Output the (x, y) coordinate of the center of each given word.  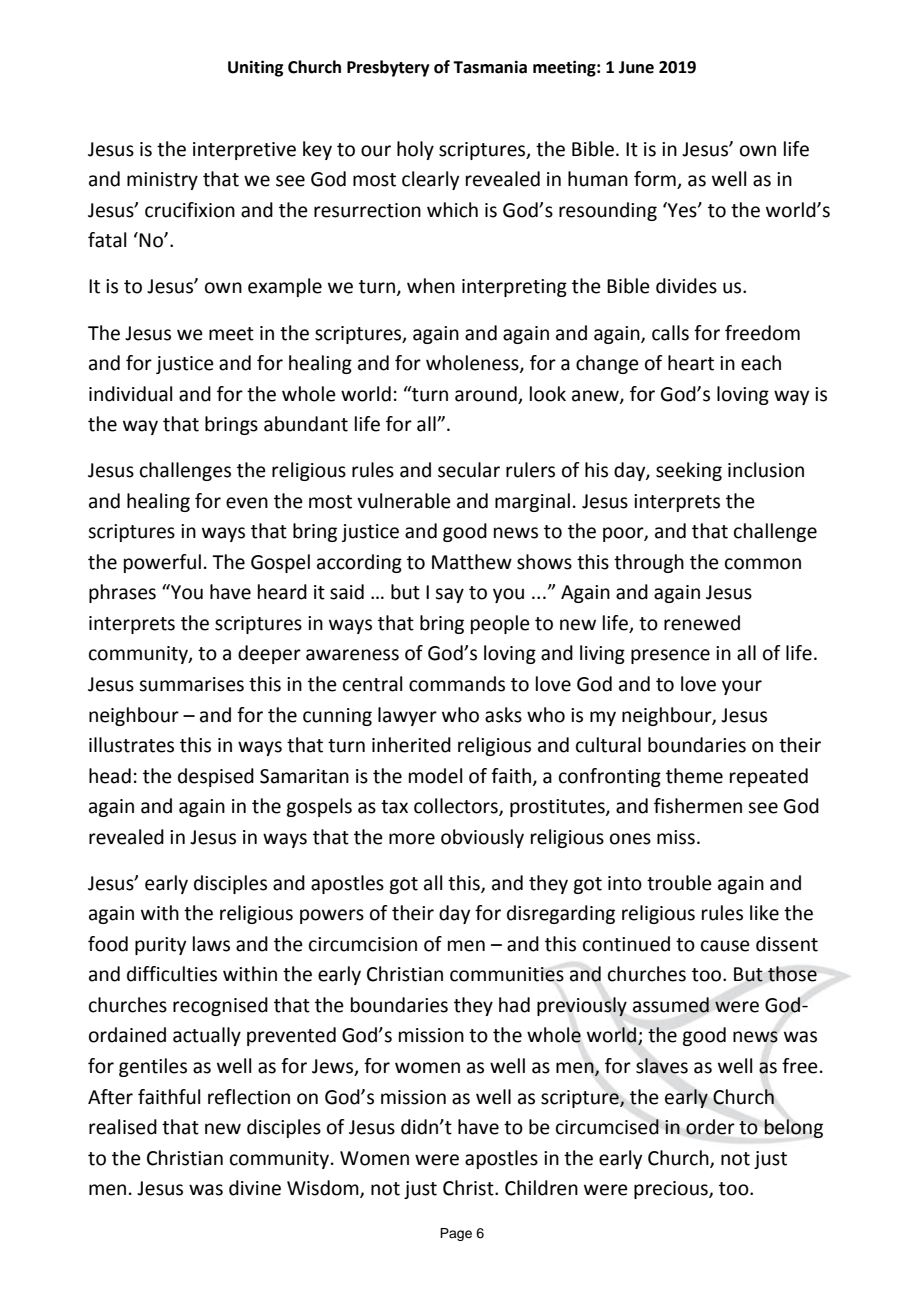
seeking (689, 471)
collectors (457, 807)
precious (672, 1190)
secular (469, 470)
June (636, 67)
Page (456, 1234)
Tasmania (490, 67)
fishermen (698, 806)
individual (130, 394)
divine (255, 1188)
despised (216, 777)
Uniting (255, 68)
